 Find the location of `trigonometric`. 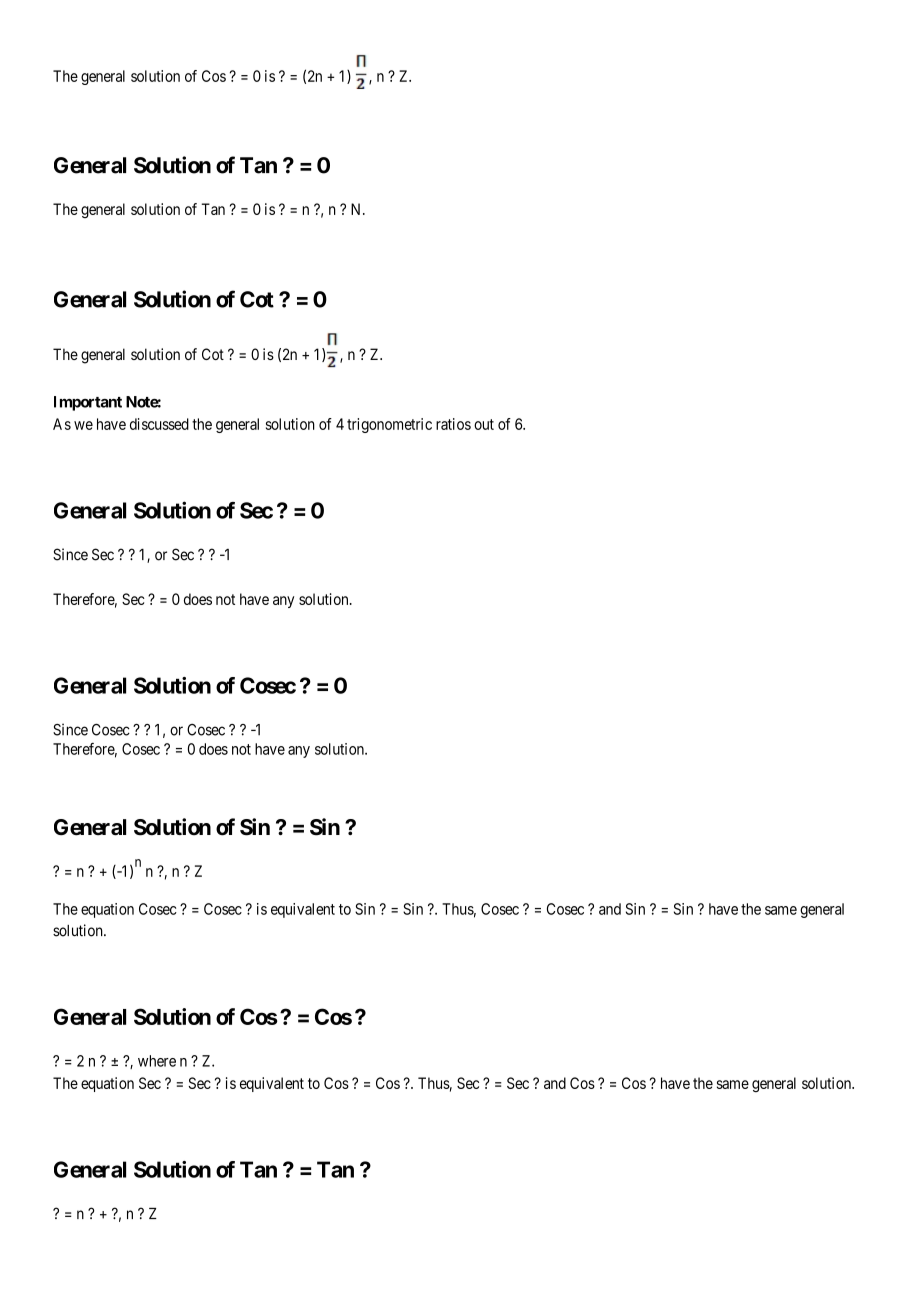

trigonometric is located at coordinates (389, 425).
